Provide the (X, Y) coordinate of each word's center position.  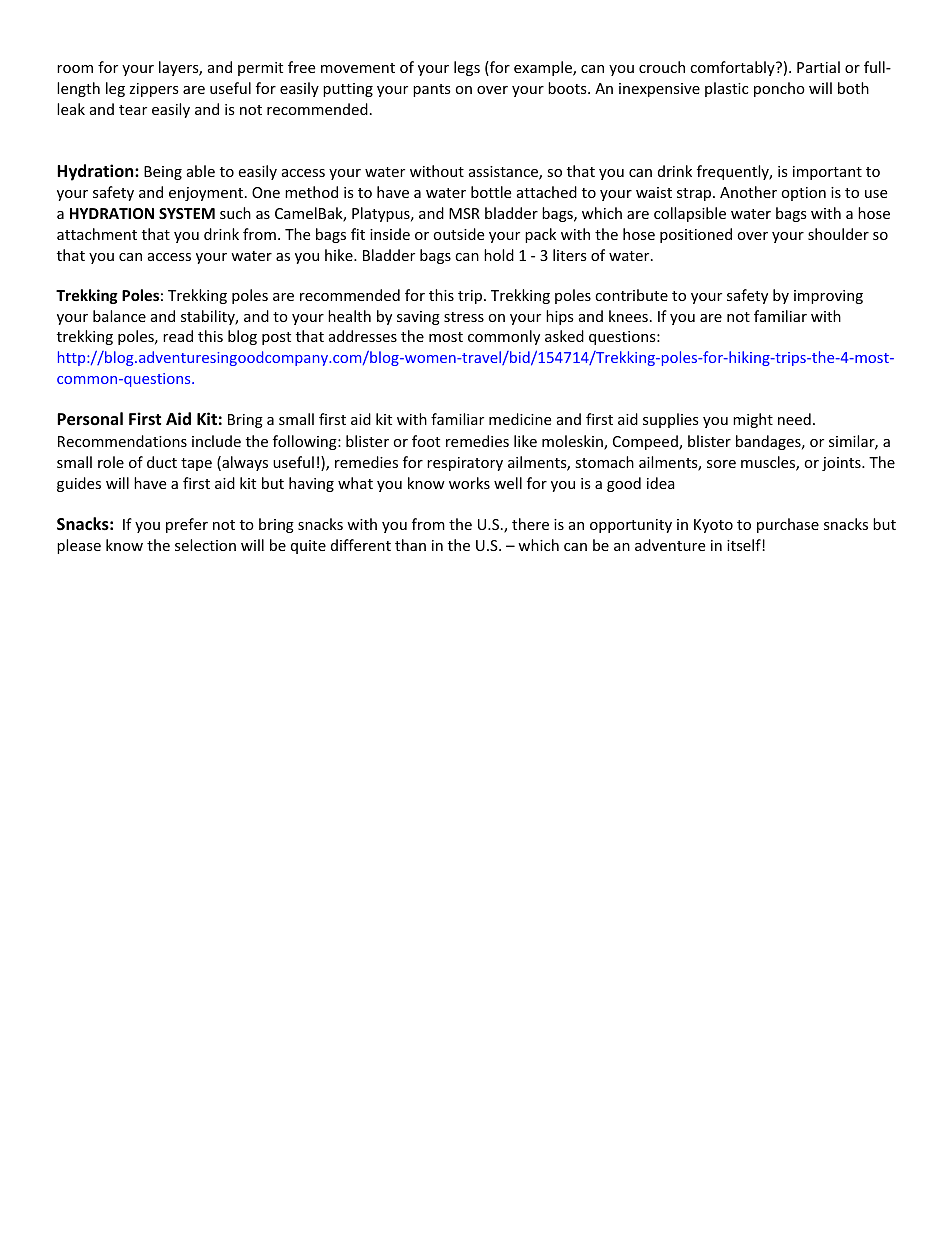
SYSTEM (187, 213)
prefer (187, 525)
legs (467, 68)
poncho (779, 89)
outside (458, 234)
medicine (520, 419)
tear (133, 110)
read (178, 336)
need (794, 419)
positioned (696, 235)
